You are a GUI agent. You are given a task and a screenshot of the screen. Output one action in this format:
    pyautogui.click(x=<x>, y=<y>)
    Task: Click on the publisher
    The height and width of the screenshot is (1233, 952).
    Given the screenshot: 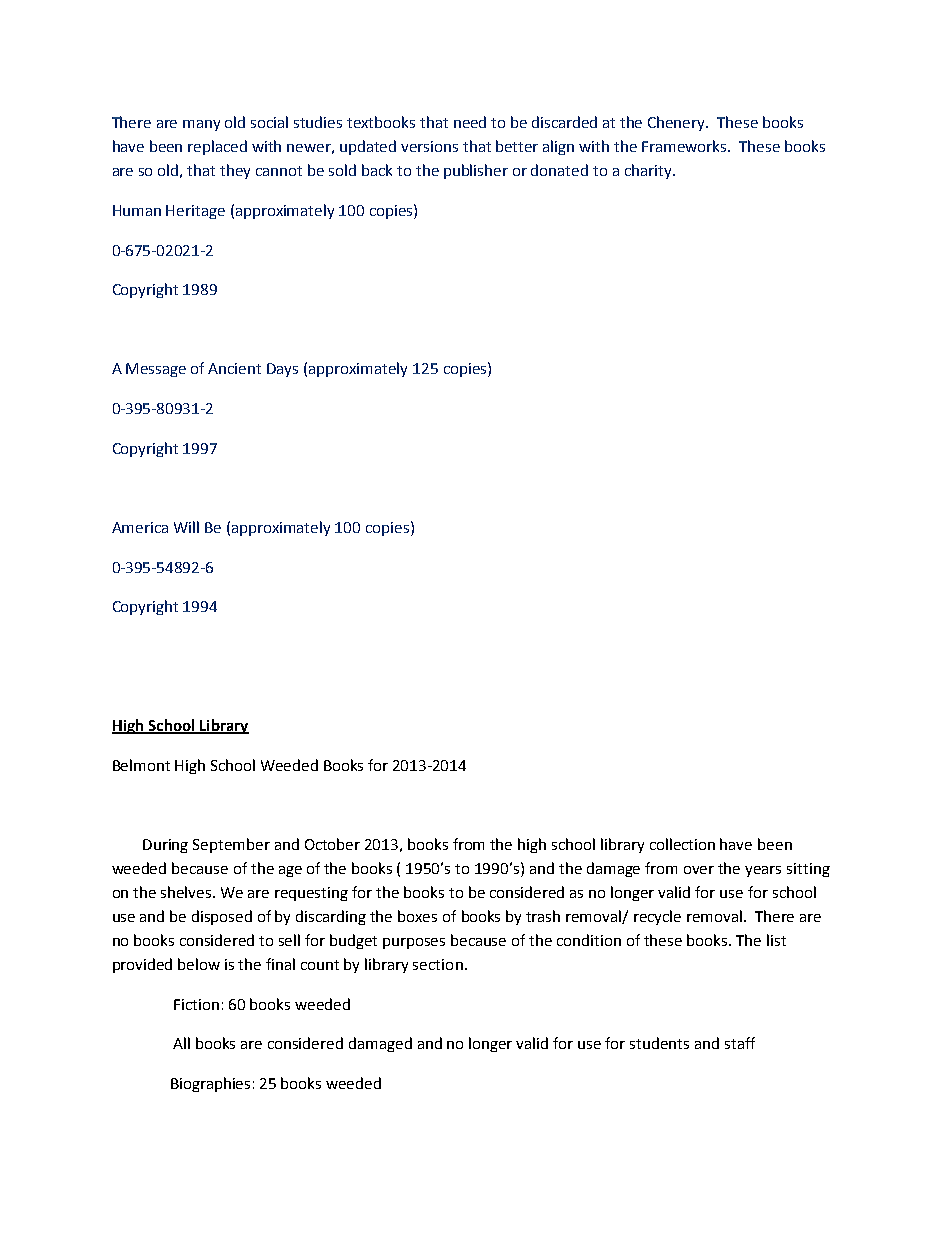 What is the action you would take?
    pyautogui.click(x=476, y=171)
